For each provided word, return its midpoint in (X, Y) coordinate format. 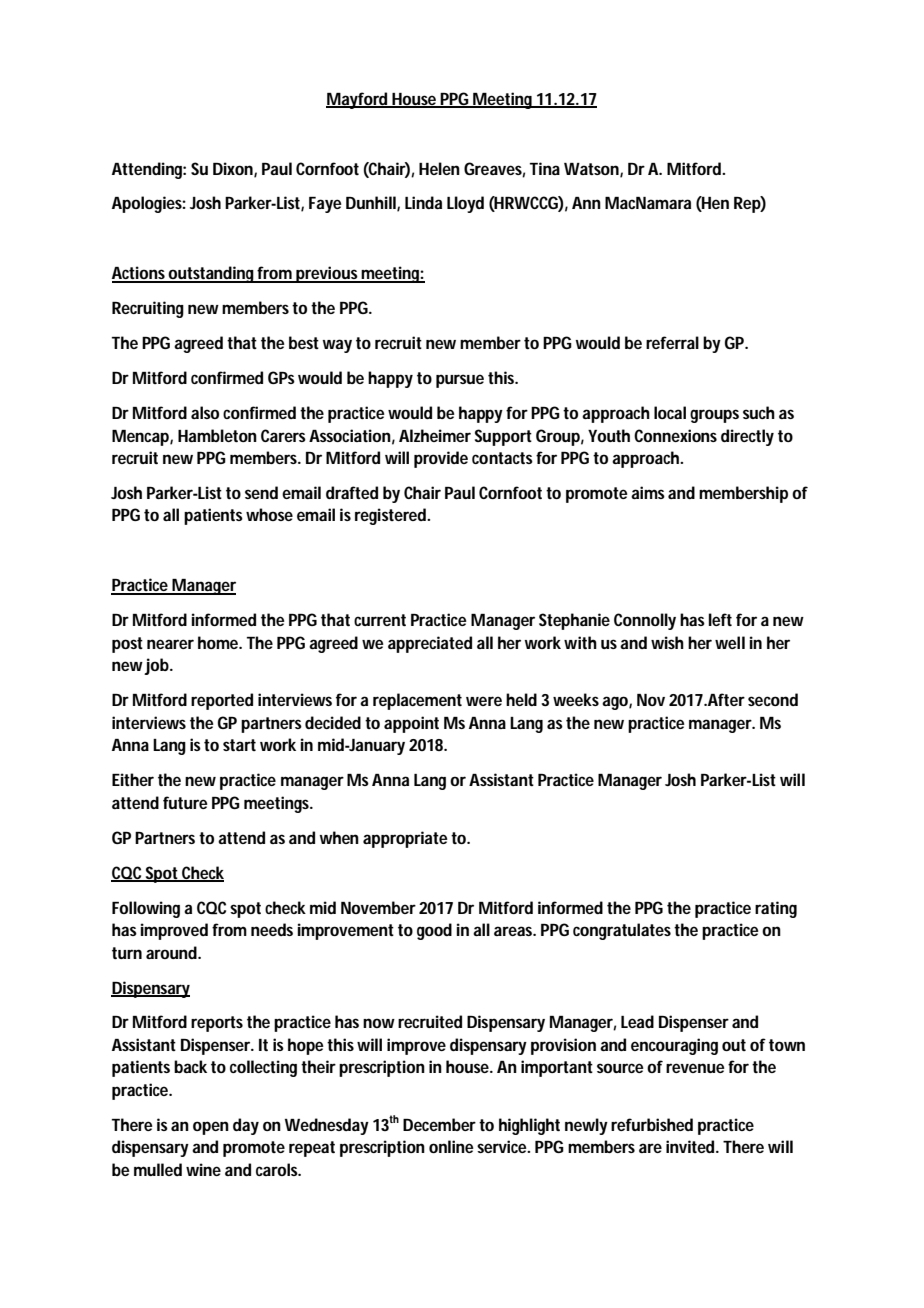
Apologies (149, 204)
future (185, 802)
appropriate (405, 839)
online (451, 1146)
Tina (545, 168)
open (211, 1128)
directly (747, 437)
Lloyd (465, 204)
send (261, 492)
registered (392, 516)
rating (776, 909)
